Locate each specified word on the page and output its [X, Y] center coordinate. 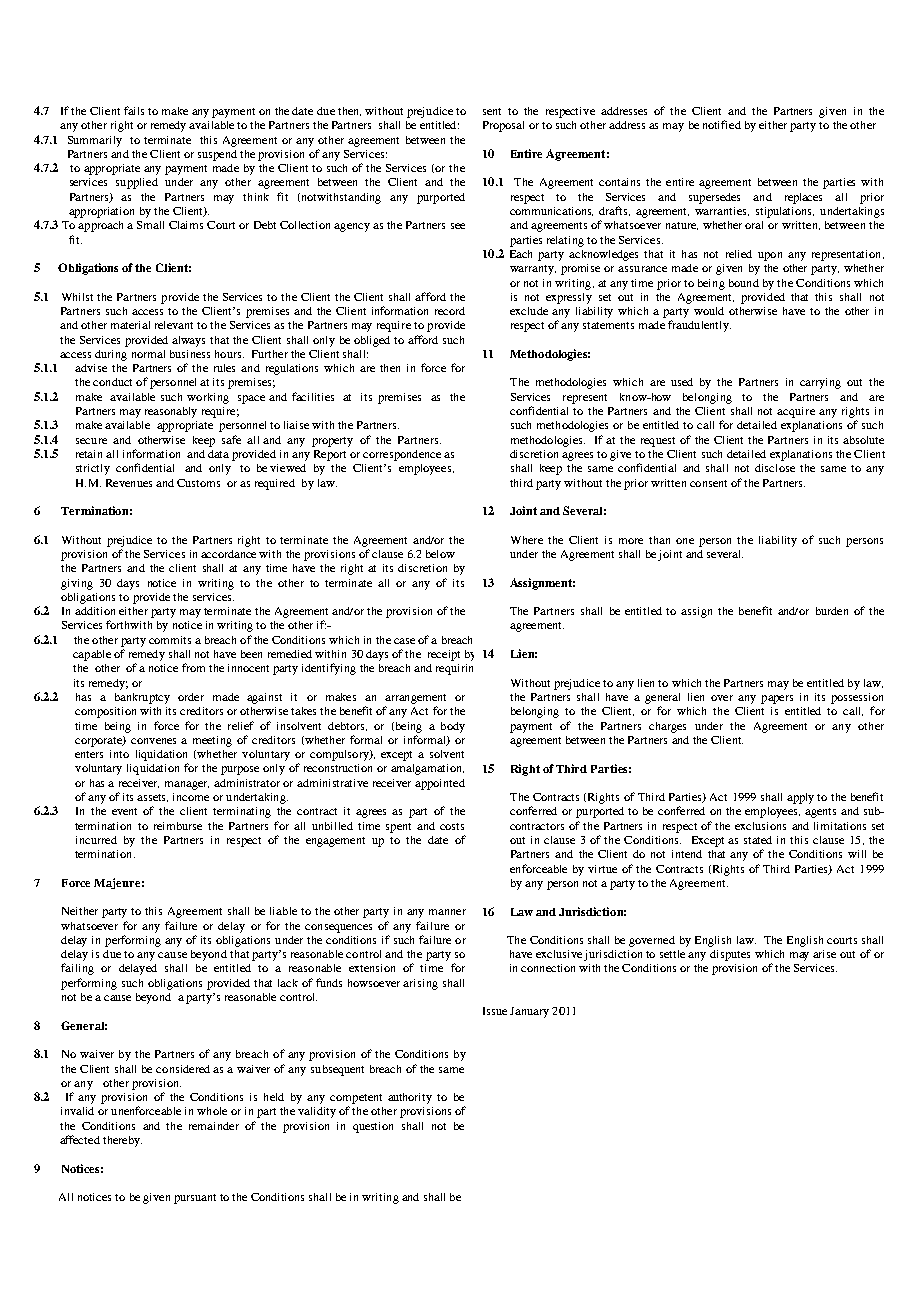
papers [777, 699]
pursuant [195, 1199]
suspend [217, 155]
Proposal [503, 126]
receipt [444, 655]
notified [722, 124]
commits [170, 640]
